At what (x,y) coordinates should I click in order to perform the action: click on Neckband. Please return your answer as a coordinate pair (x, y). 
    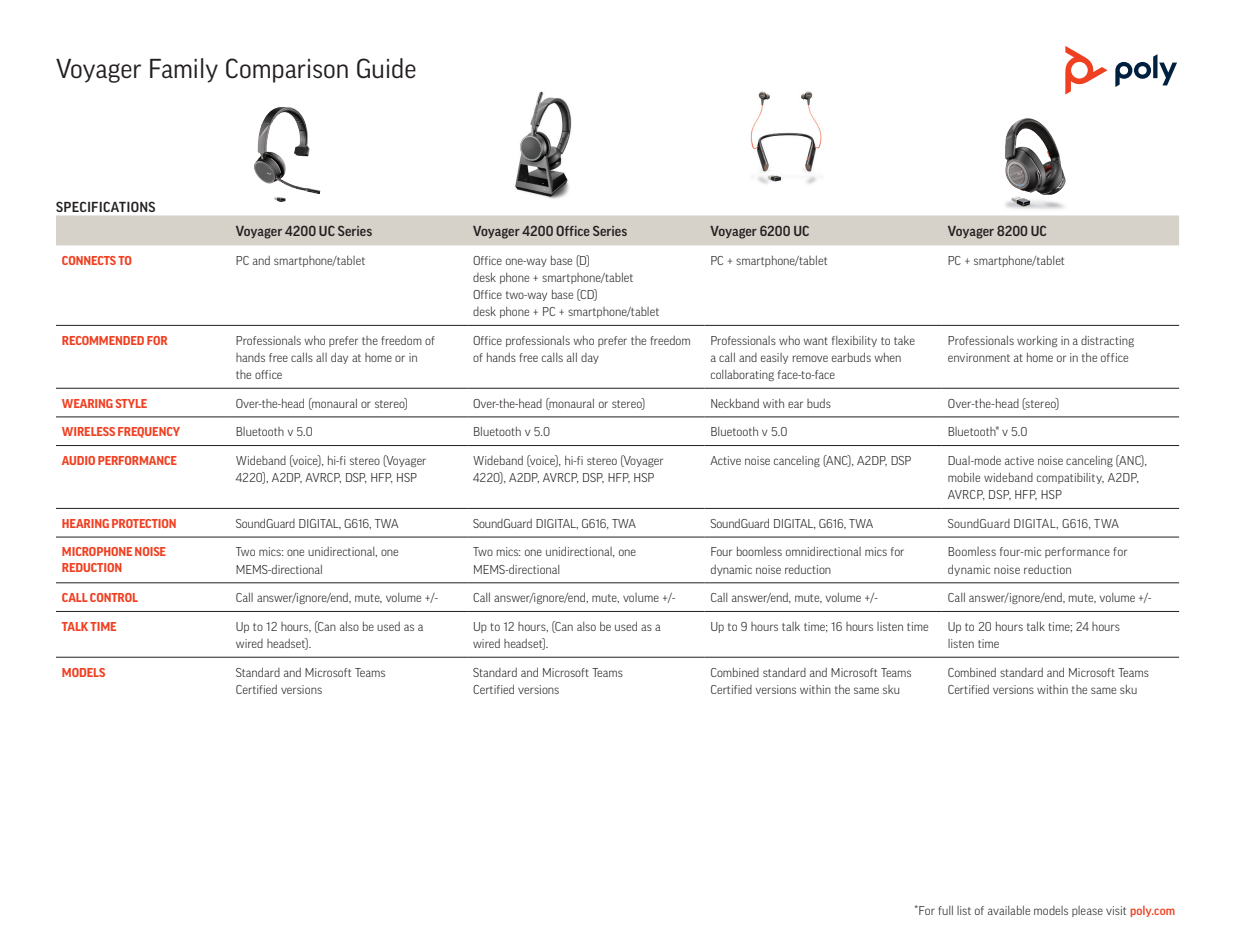
    Looking at the image, I should click on (735, 403).
